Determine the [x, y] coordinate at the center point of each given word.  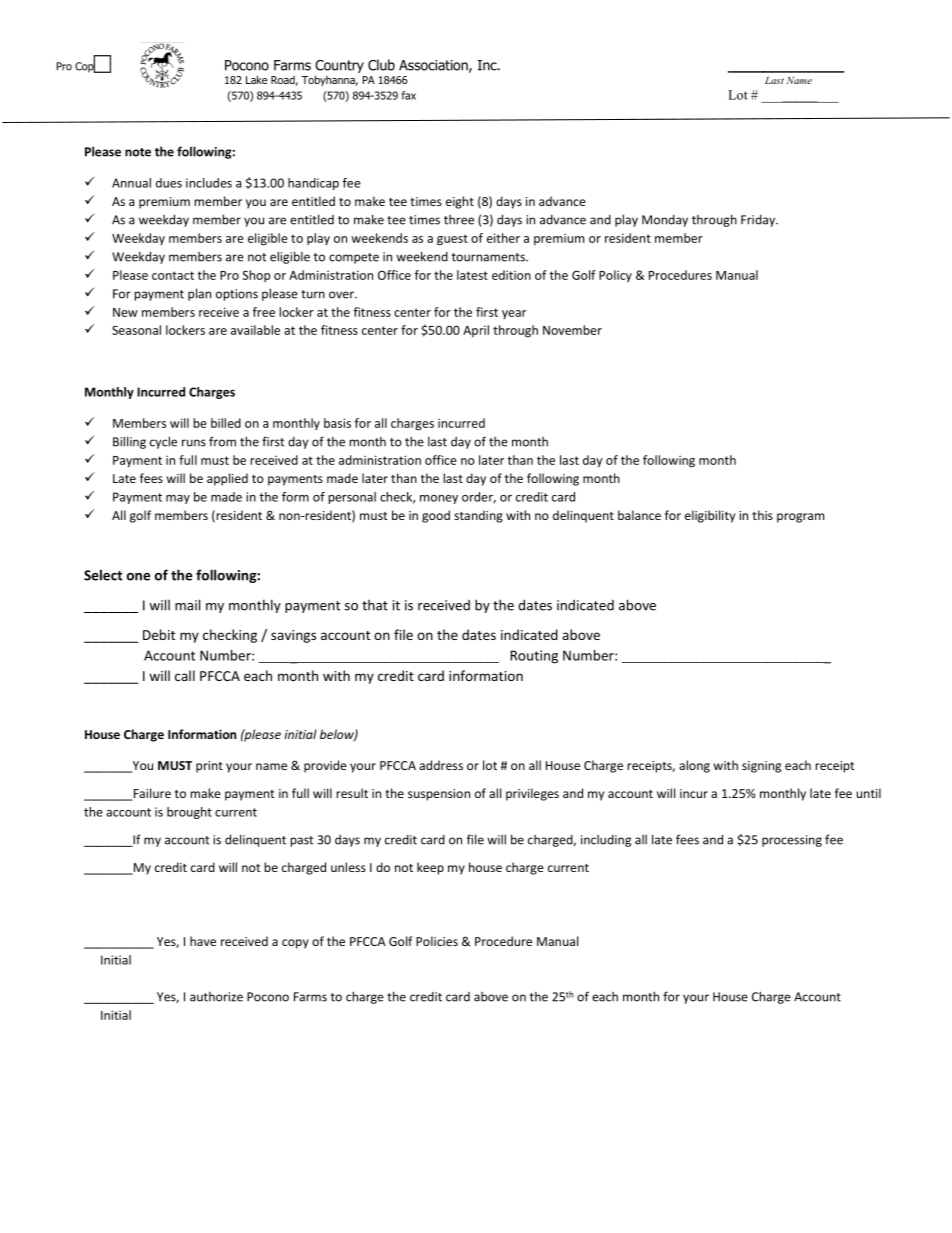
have [203, 941]
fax [409, 95]
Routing [534, 657]
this [762, 515]
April [476, 331]
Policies [437, 941]
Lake [256, 79]
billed [226, 423]
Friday [759, 221]
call [185, 675]
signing [761, 767]
